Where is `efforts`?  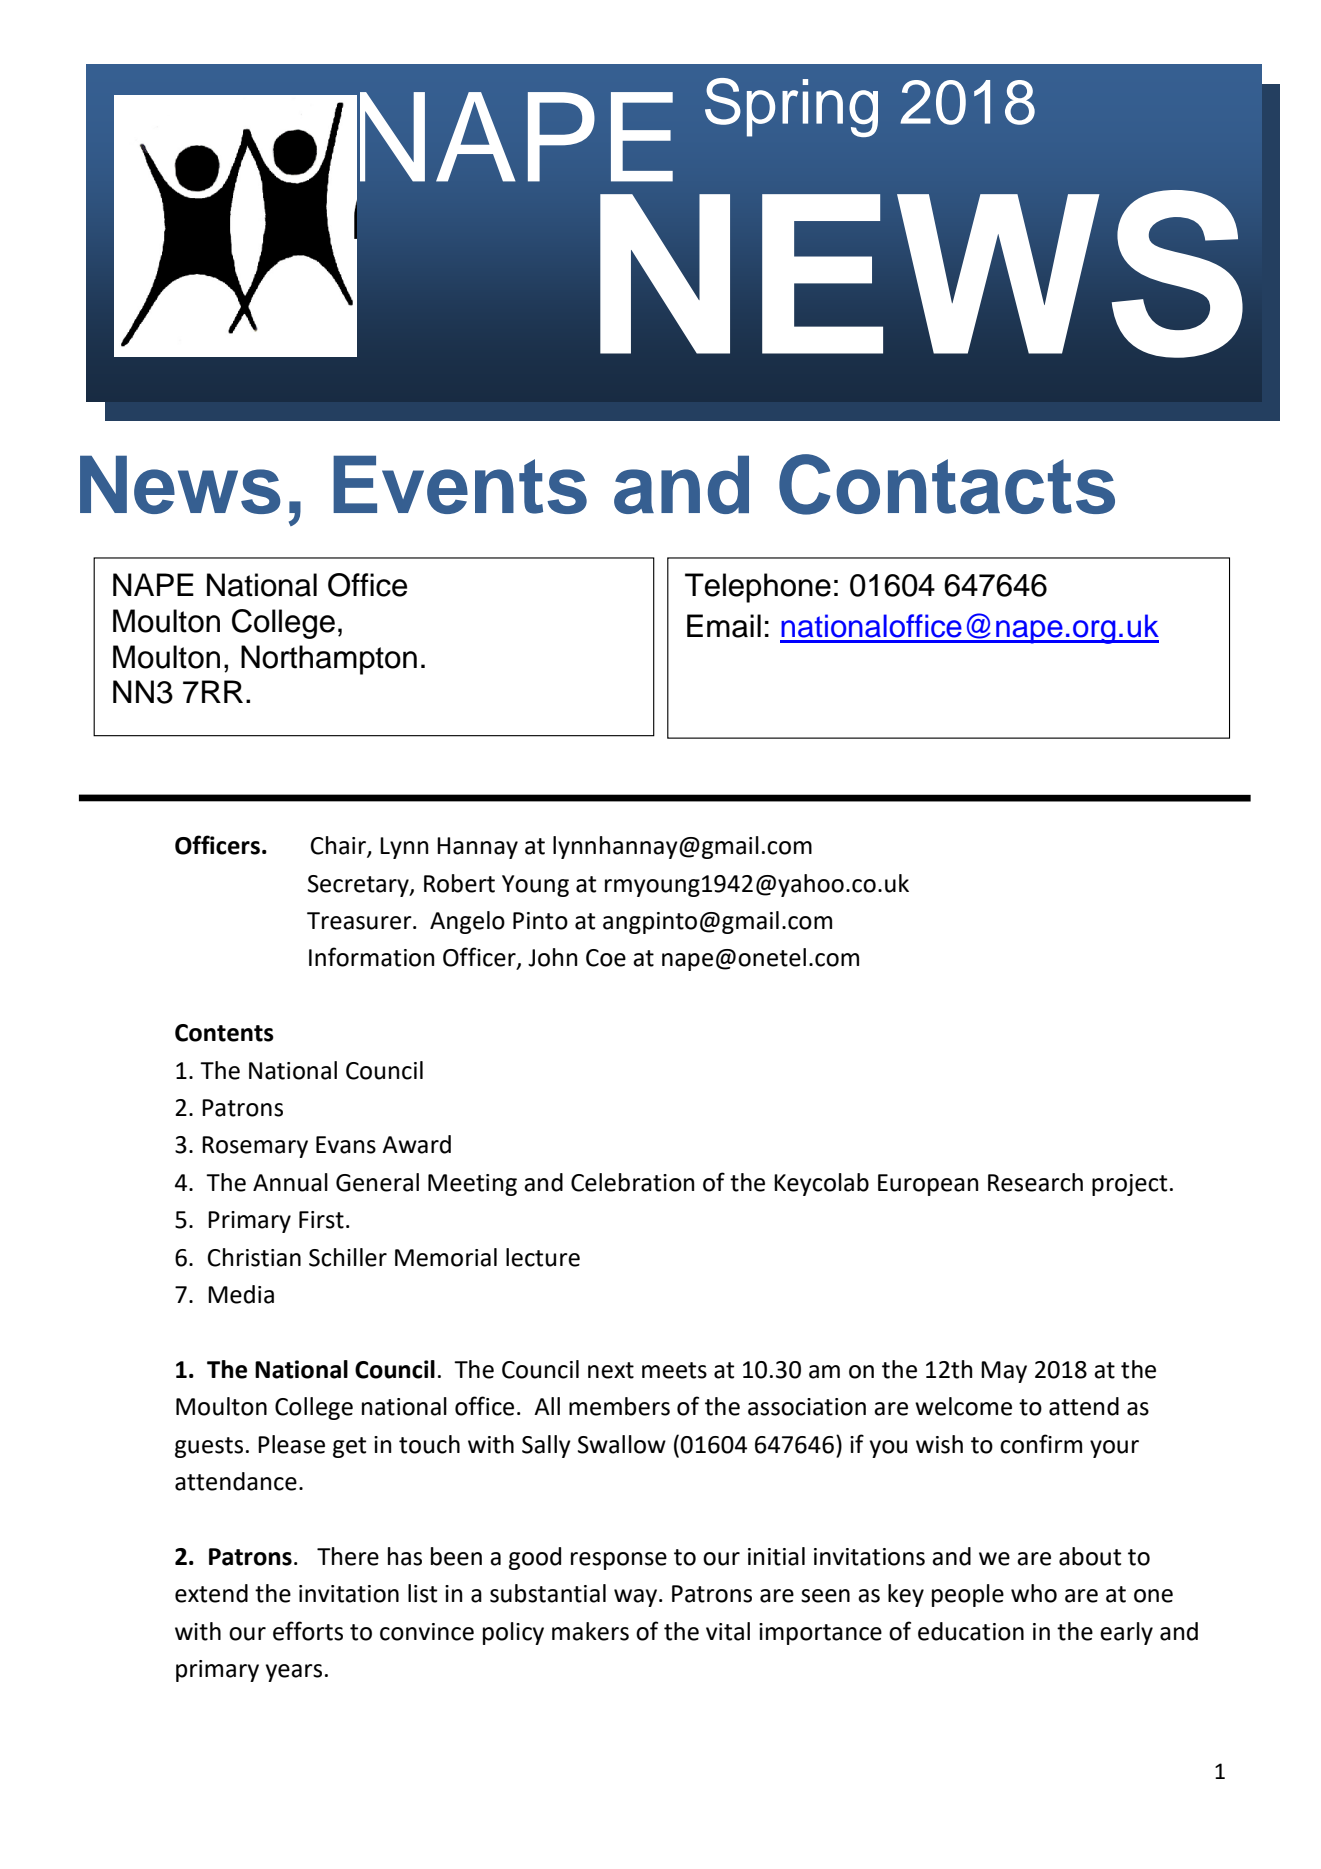 efforts is located at coordinates (308, 1631).
